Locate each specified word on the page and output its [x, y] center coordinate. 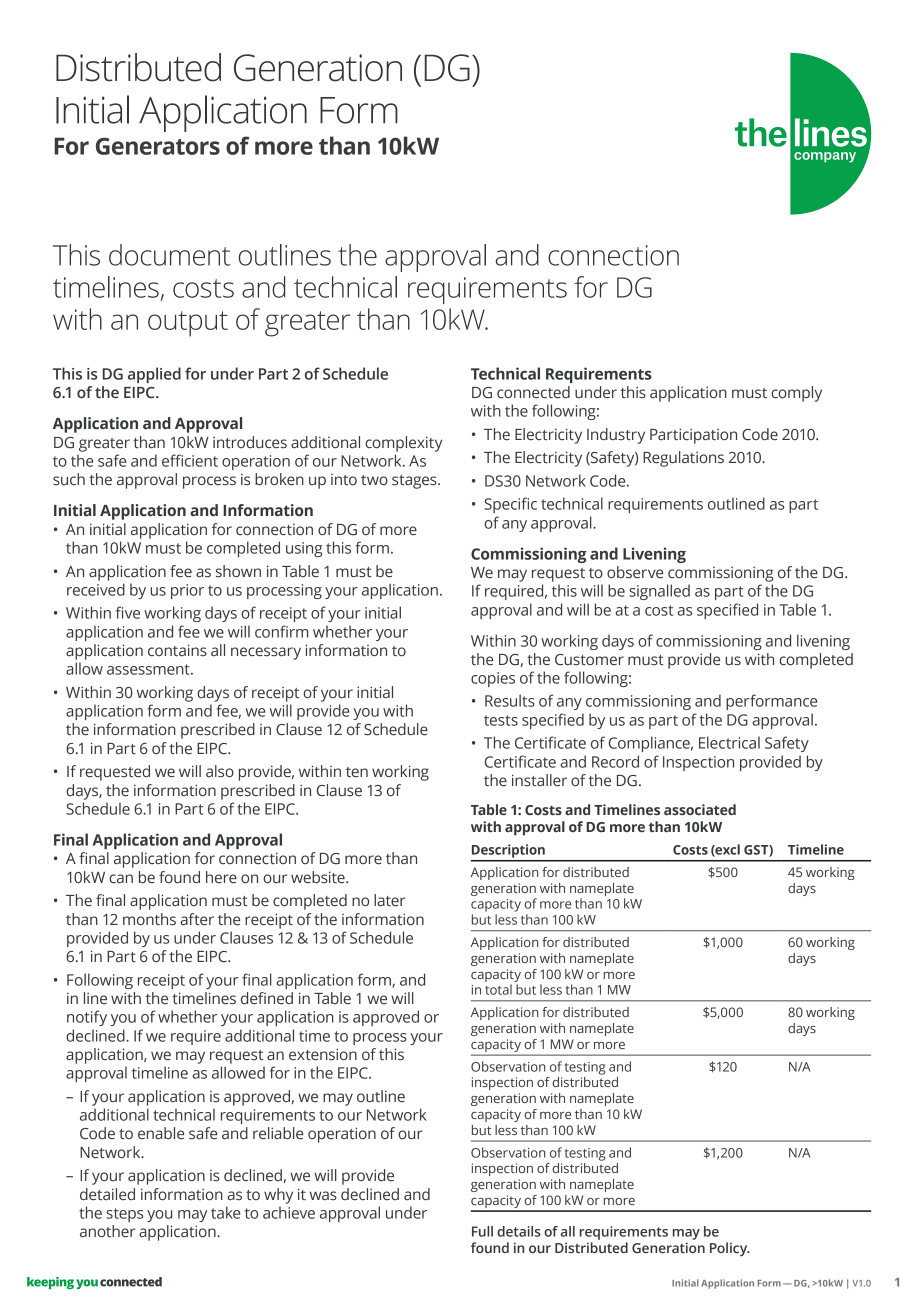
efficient [190, 460]
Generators [158, 146]
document [169, 255]
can [121, 879]
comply [796, 394]
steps [124, 1215]
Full [482, 1231]
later [389, 900]
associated [700, 809]
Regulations [683, 459]
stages [415, 482]
